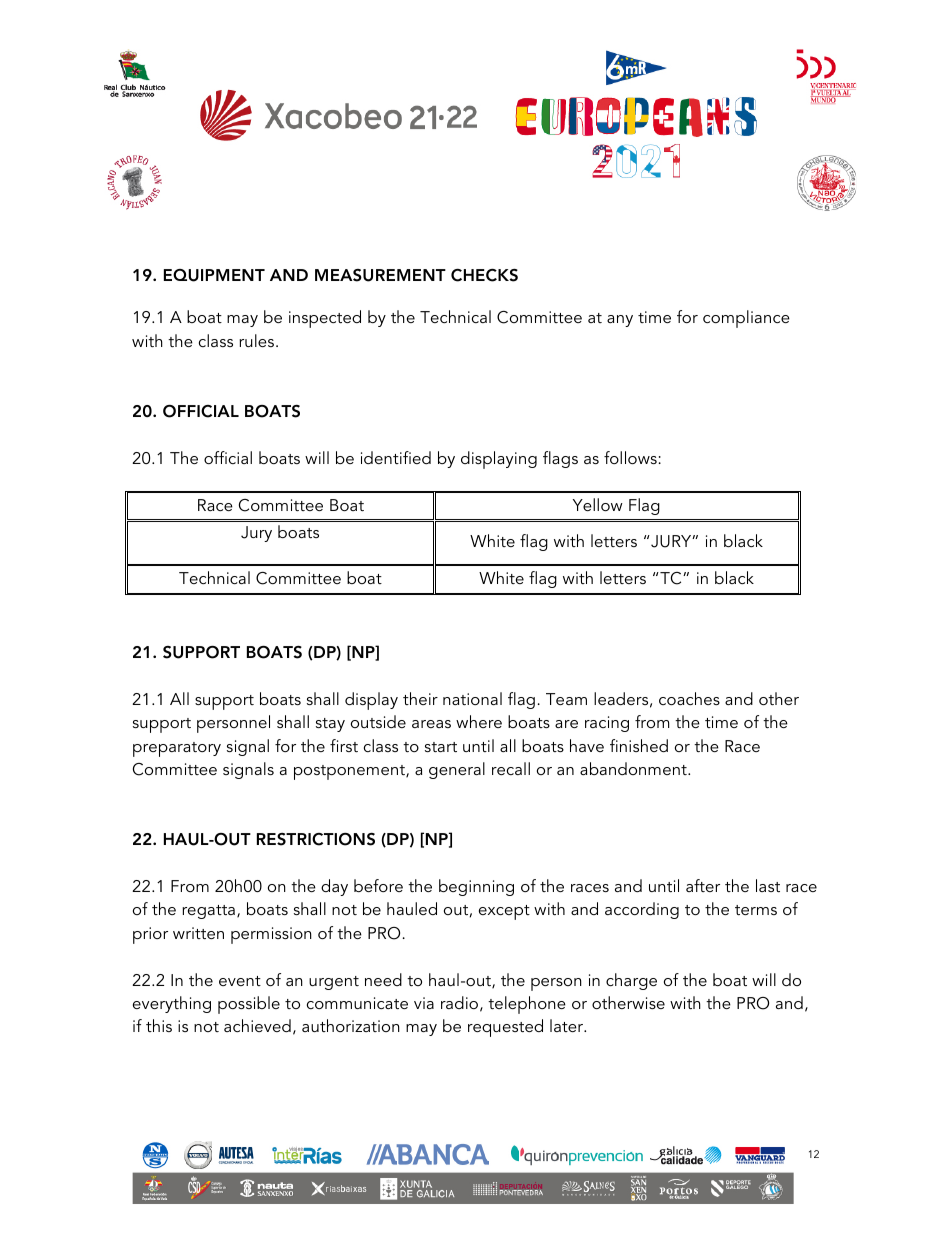 Image resolution: width=952 pixels, height=1233 pixels. Describe the element at coordinates (484, 275) in the image. I see `CHECKS` at that location.
